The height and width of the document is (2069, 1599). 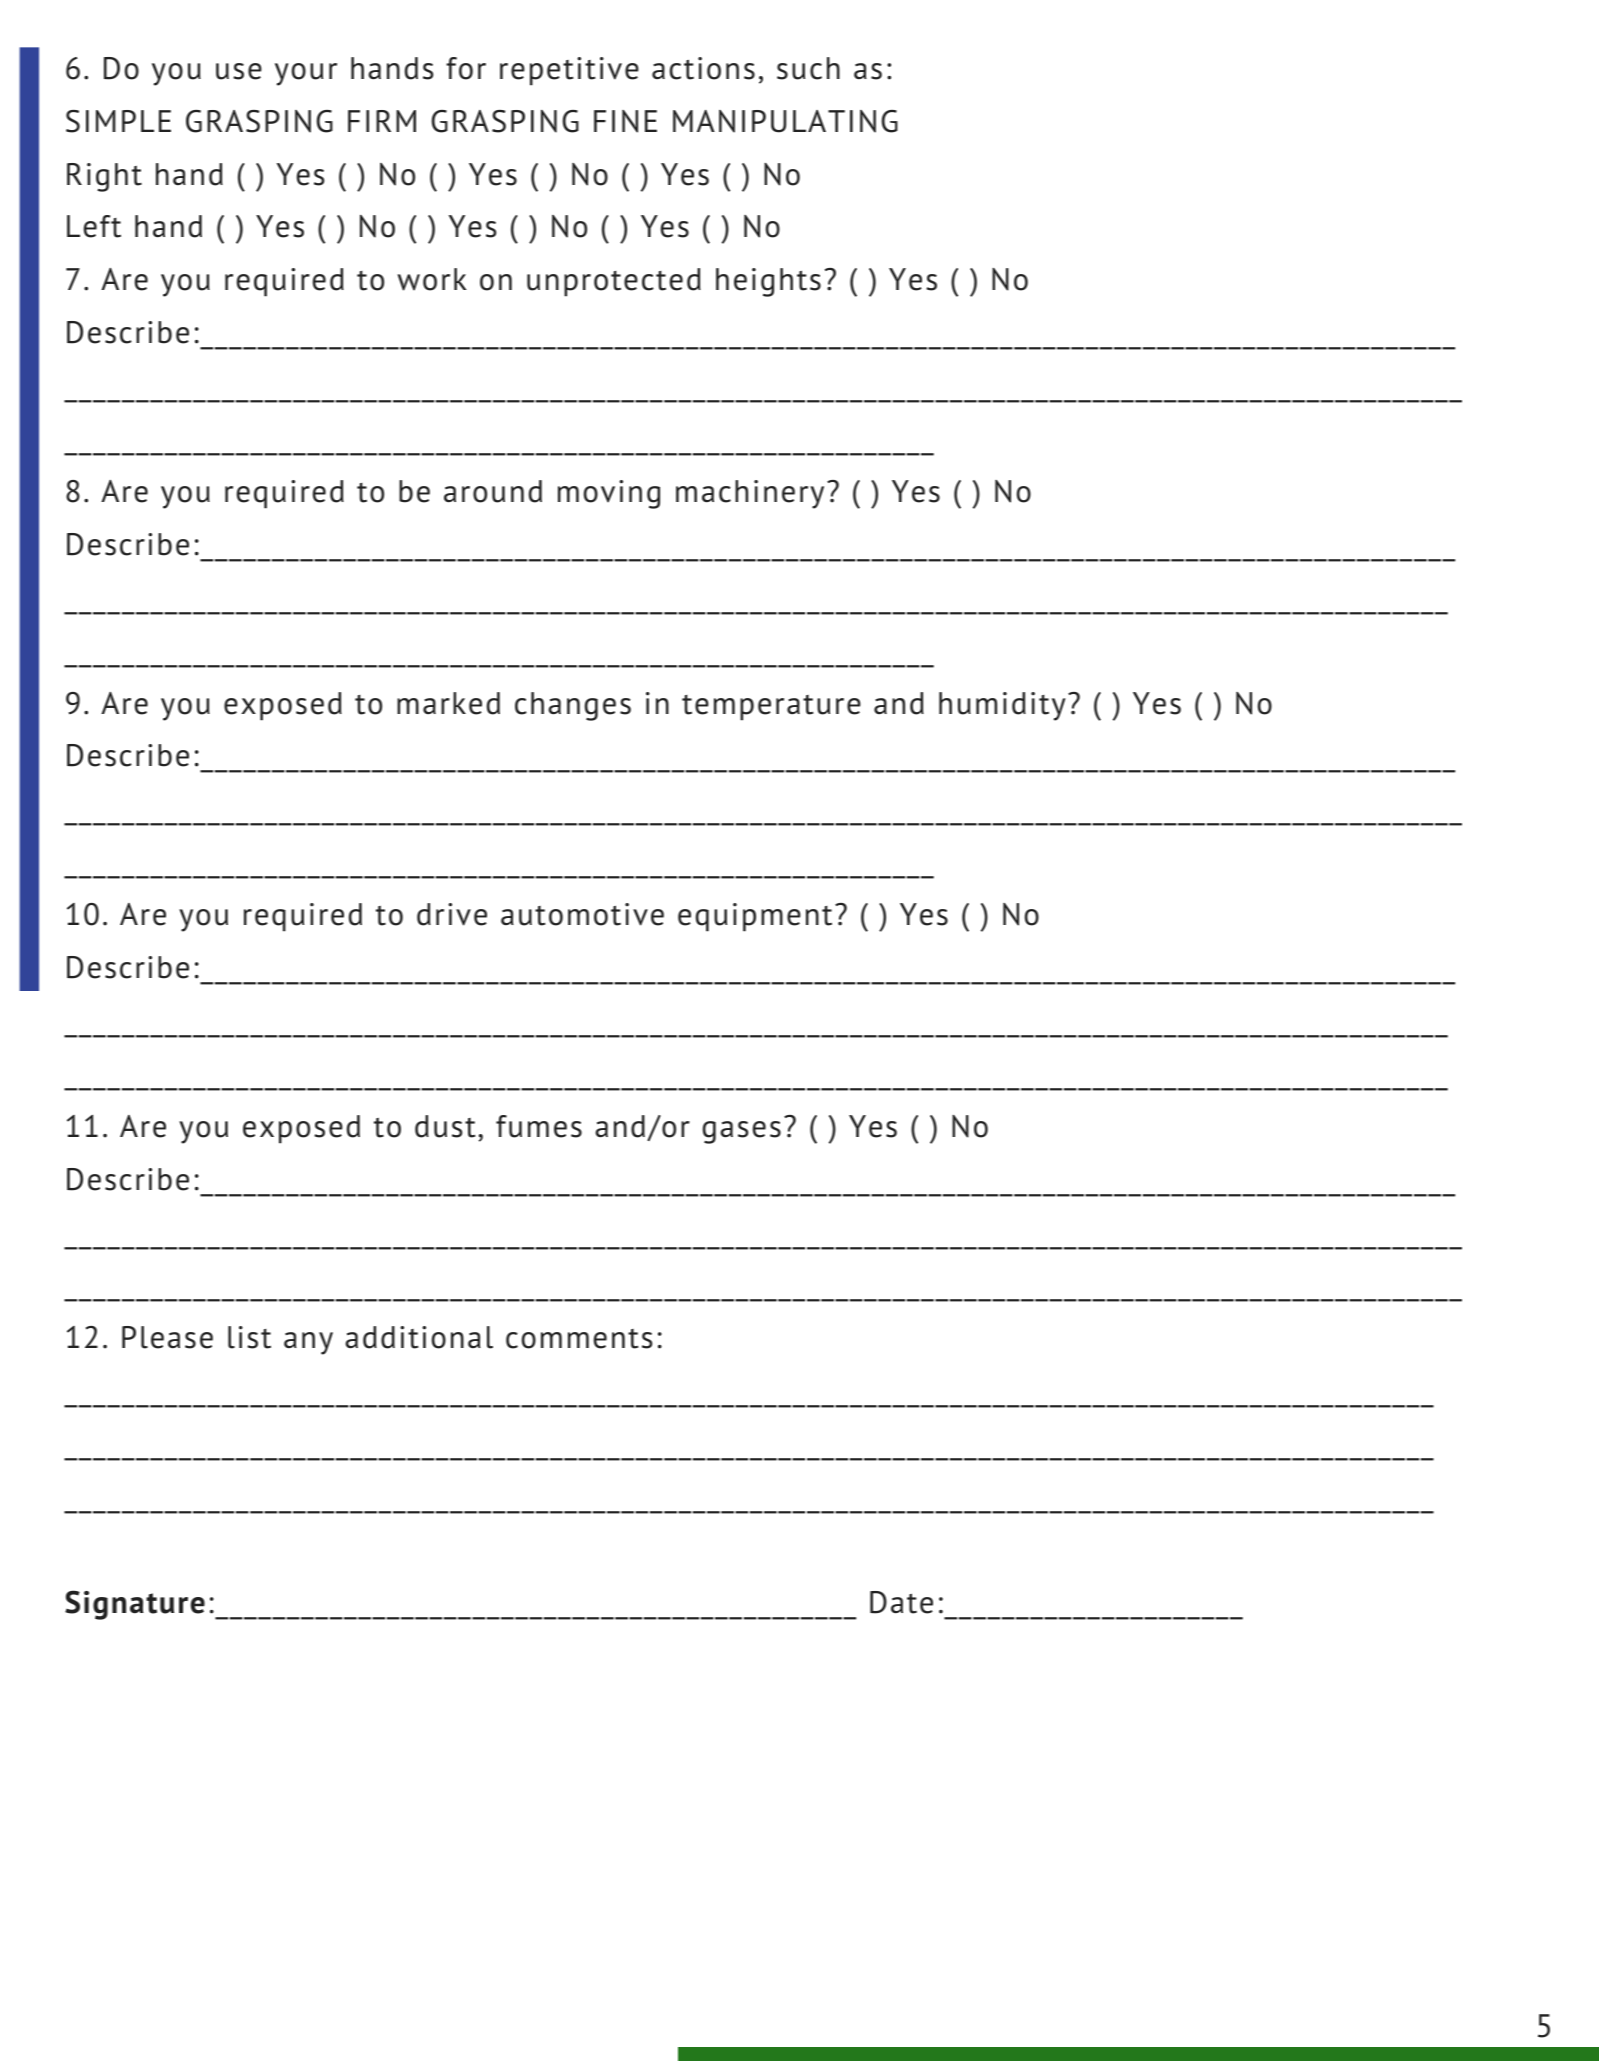 I want to click on humidity, so click(x=1002, y=706).
